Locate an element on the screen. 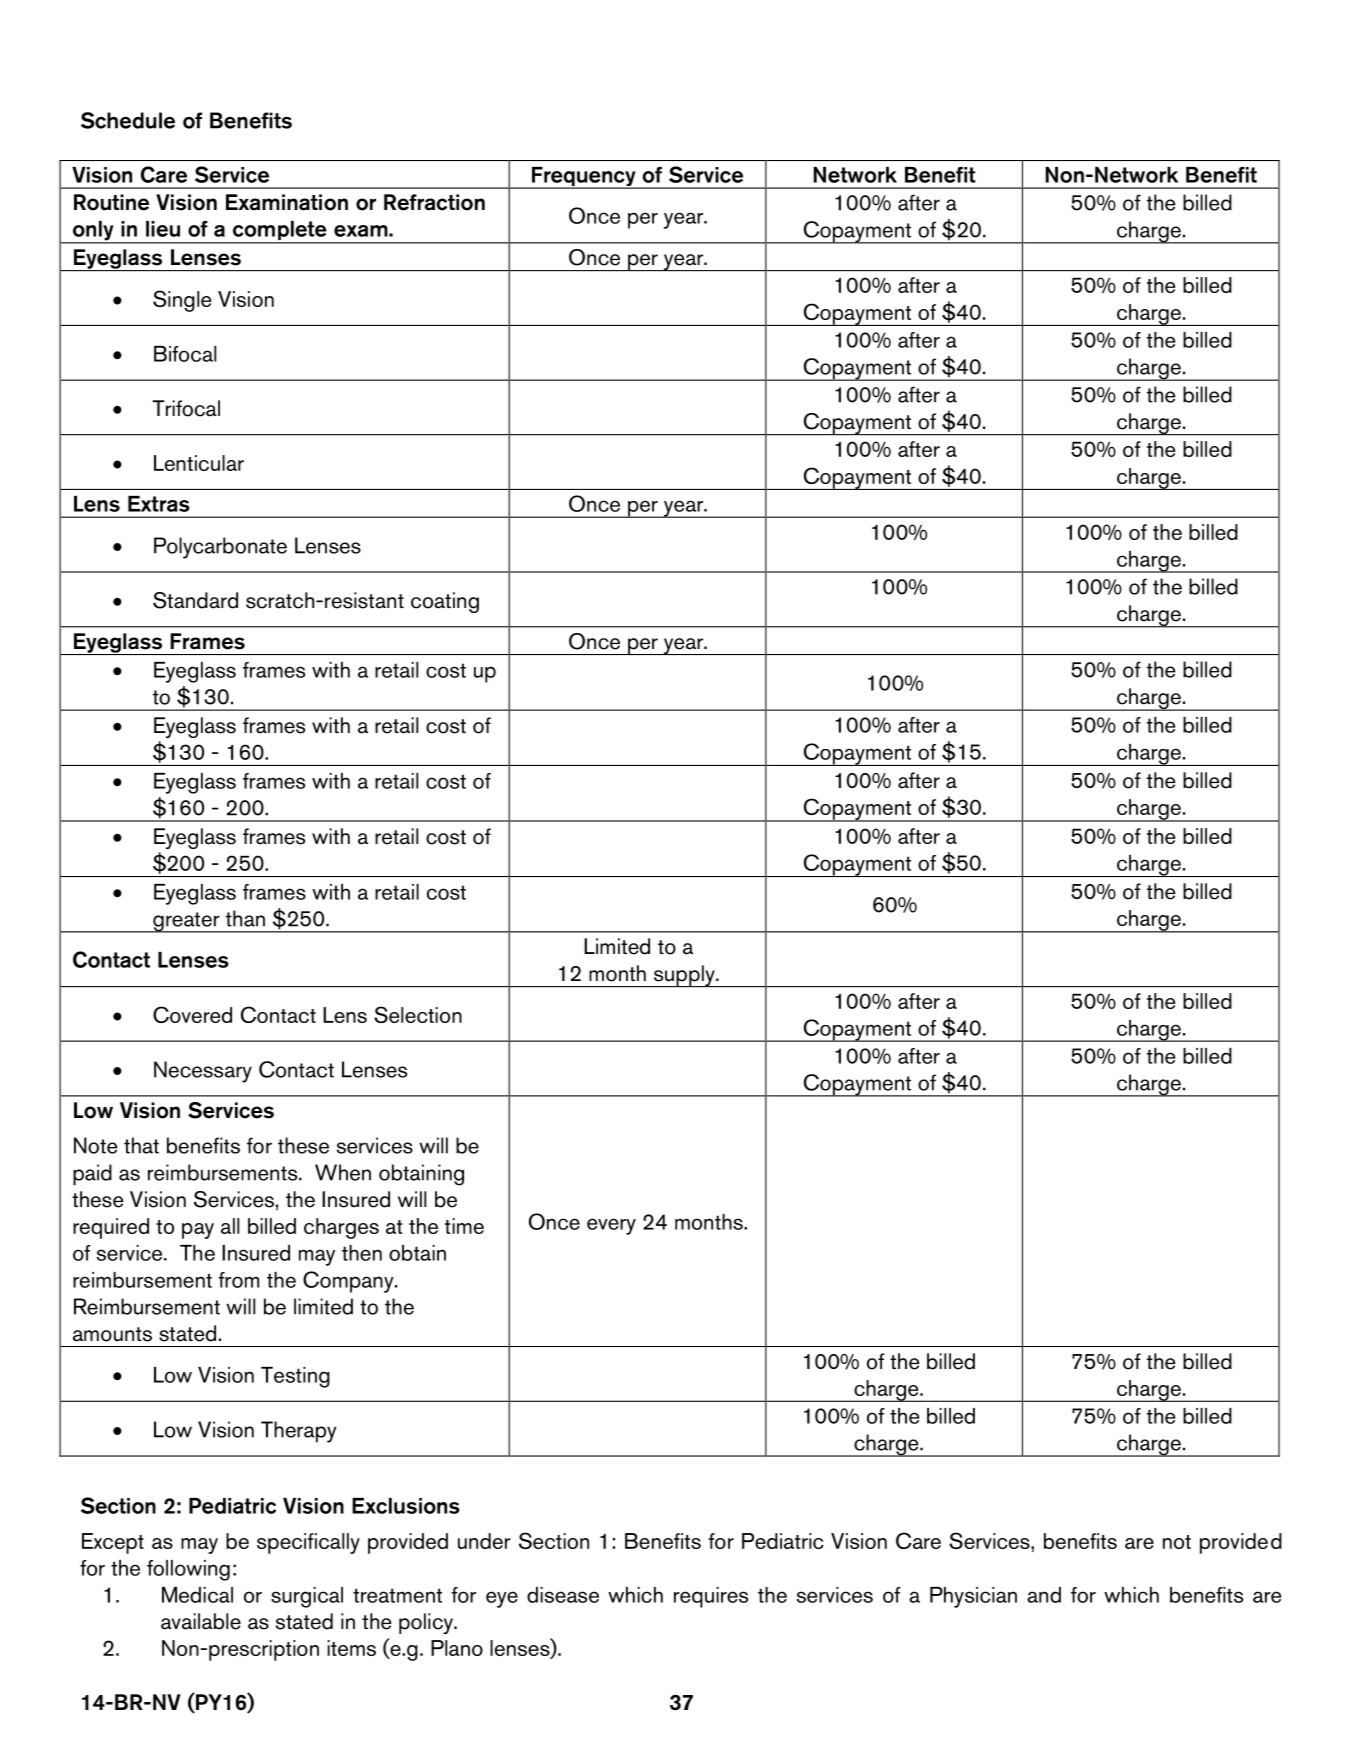 The height and width of the screenshot is (1763, 1363). coating is located at coordinates (445, 602).
